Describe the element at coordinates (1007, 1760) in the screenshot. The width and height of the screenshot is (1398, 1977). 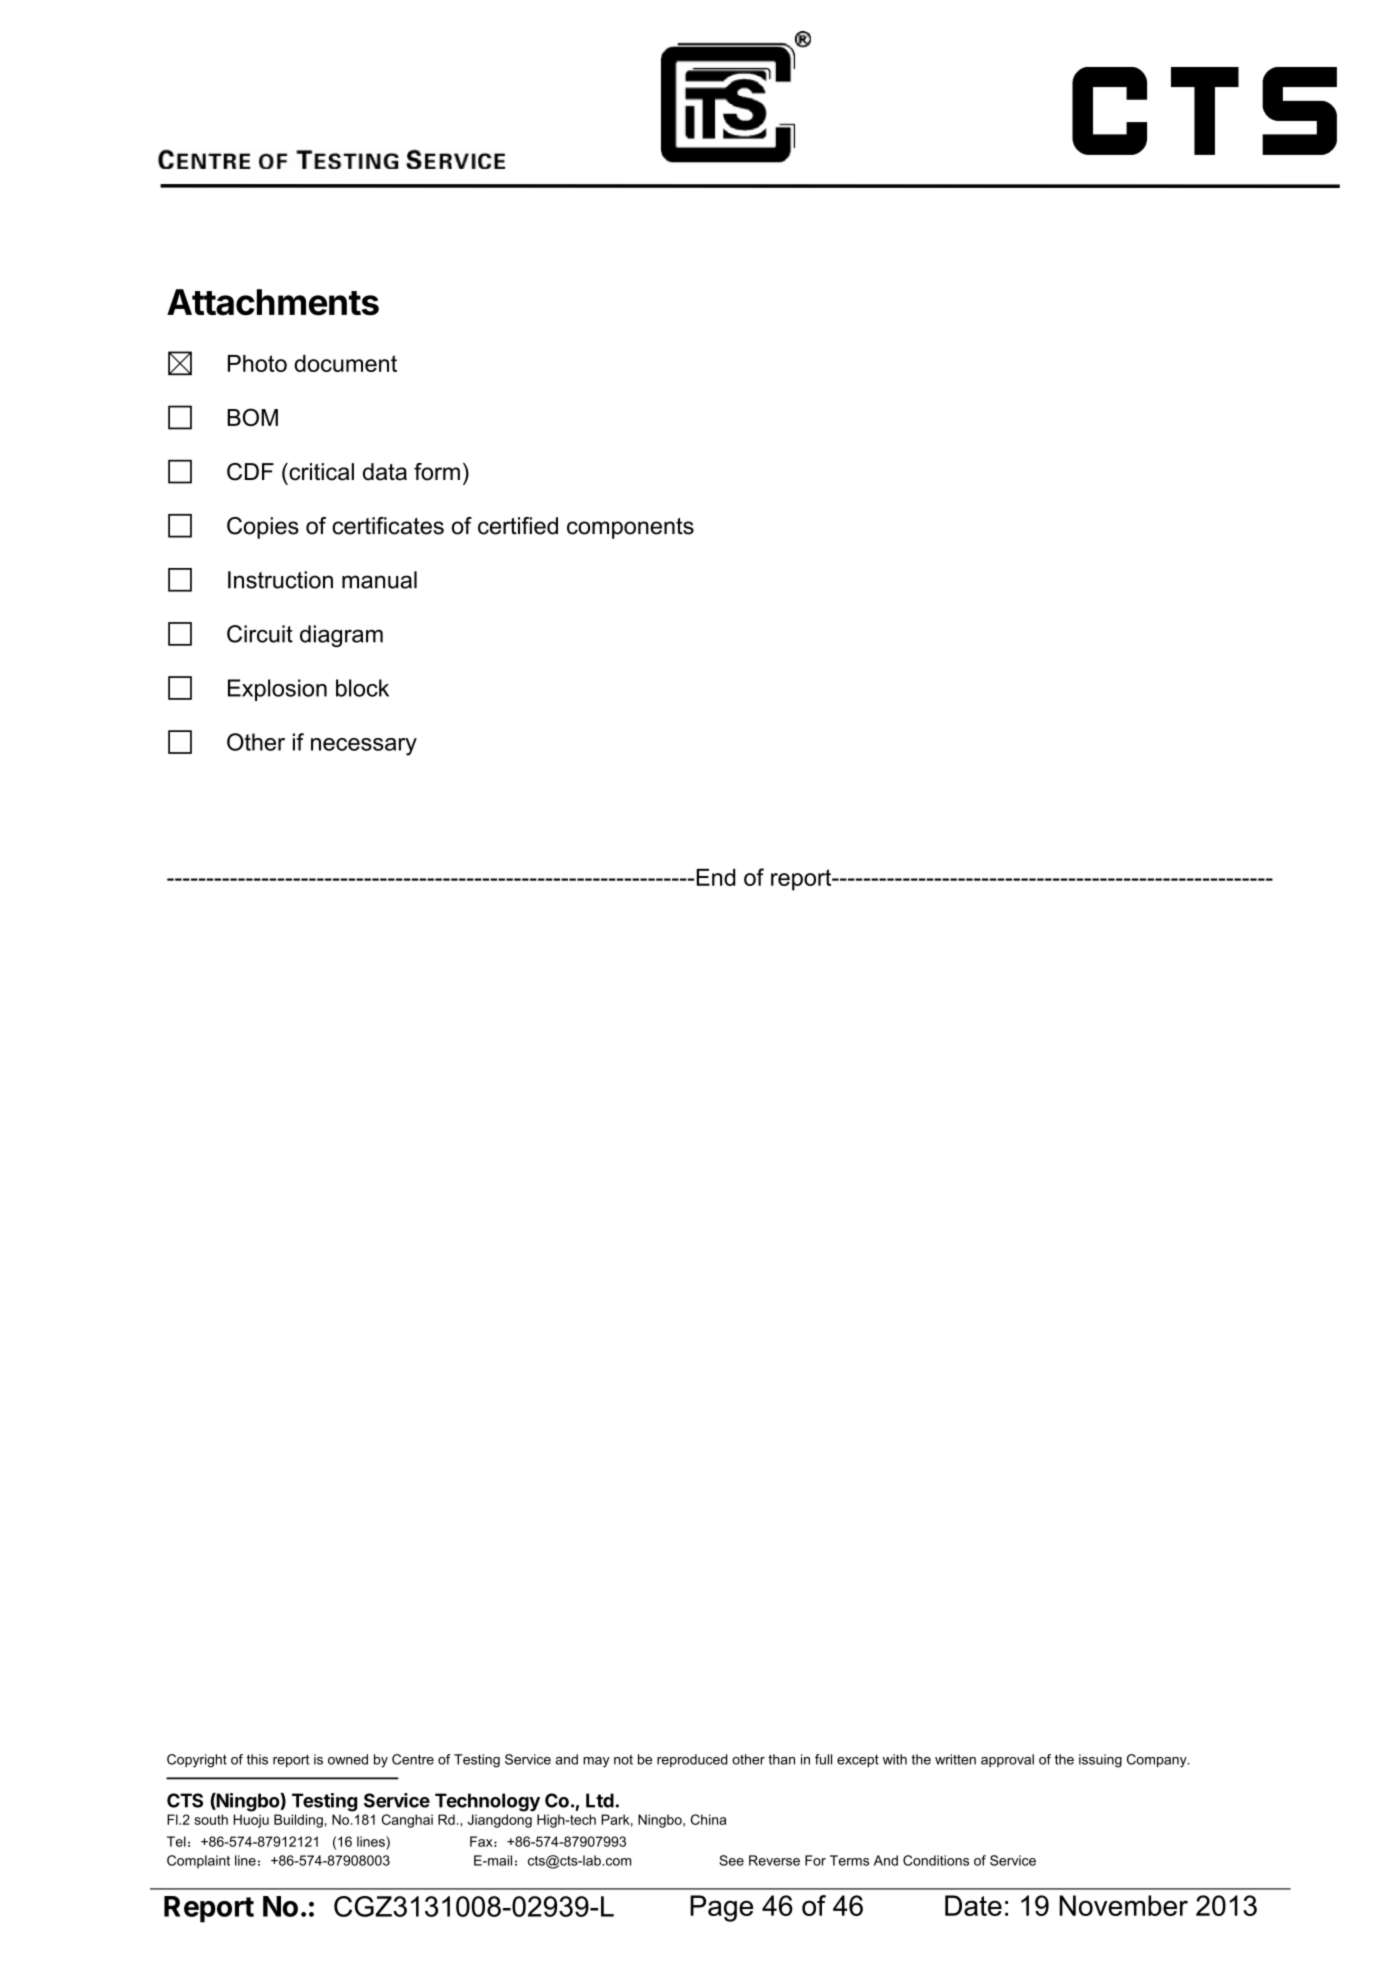
I see `approval` at that location.
